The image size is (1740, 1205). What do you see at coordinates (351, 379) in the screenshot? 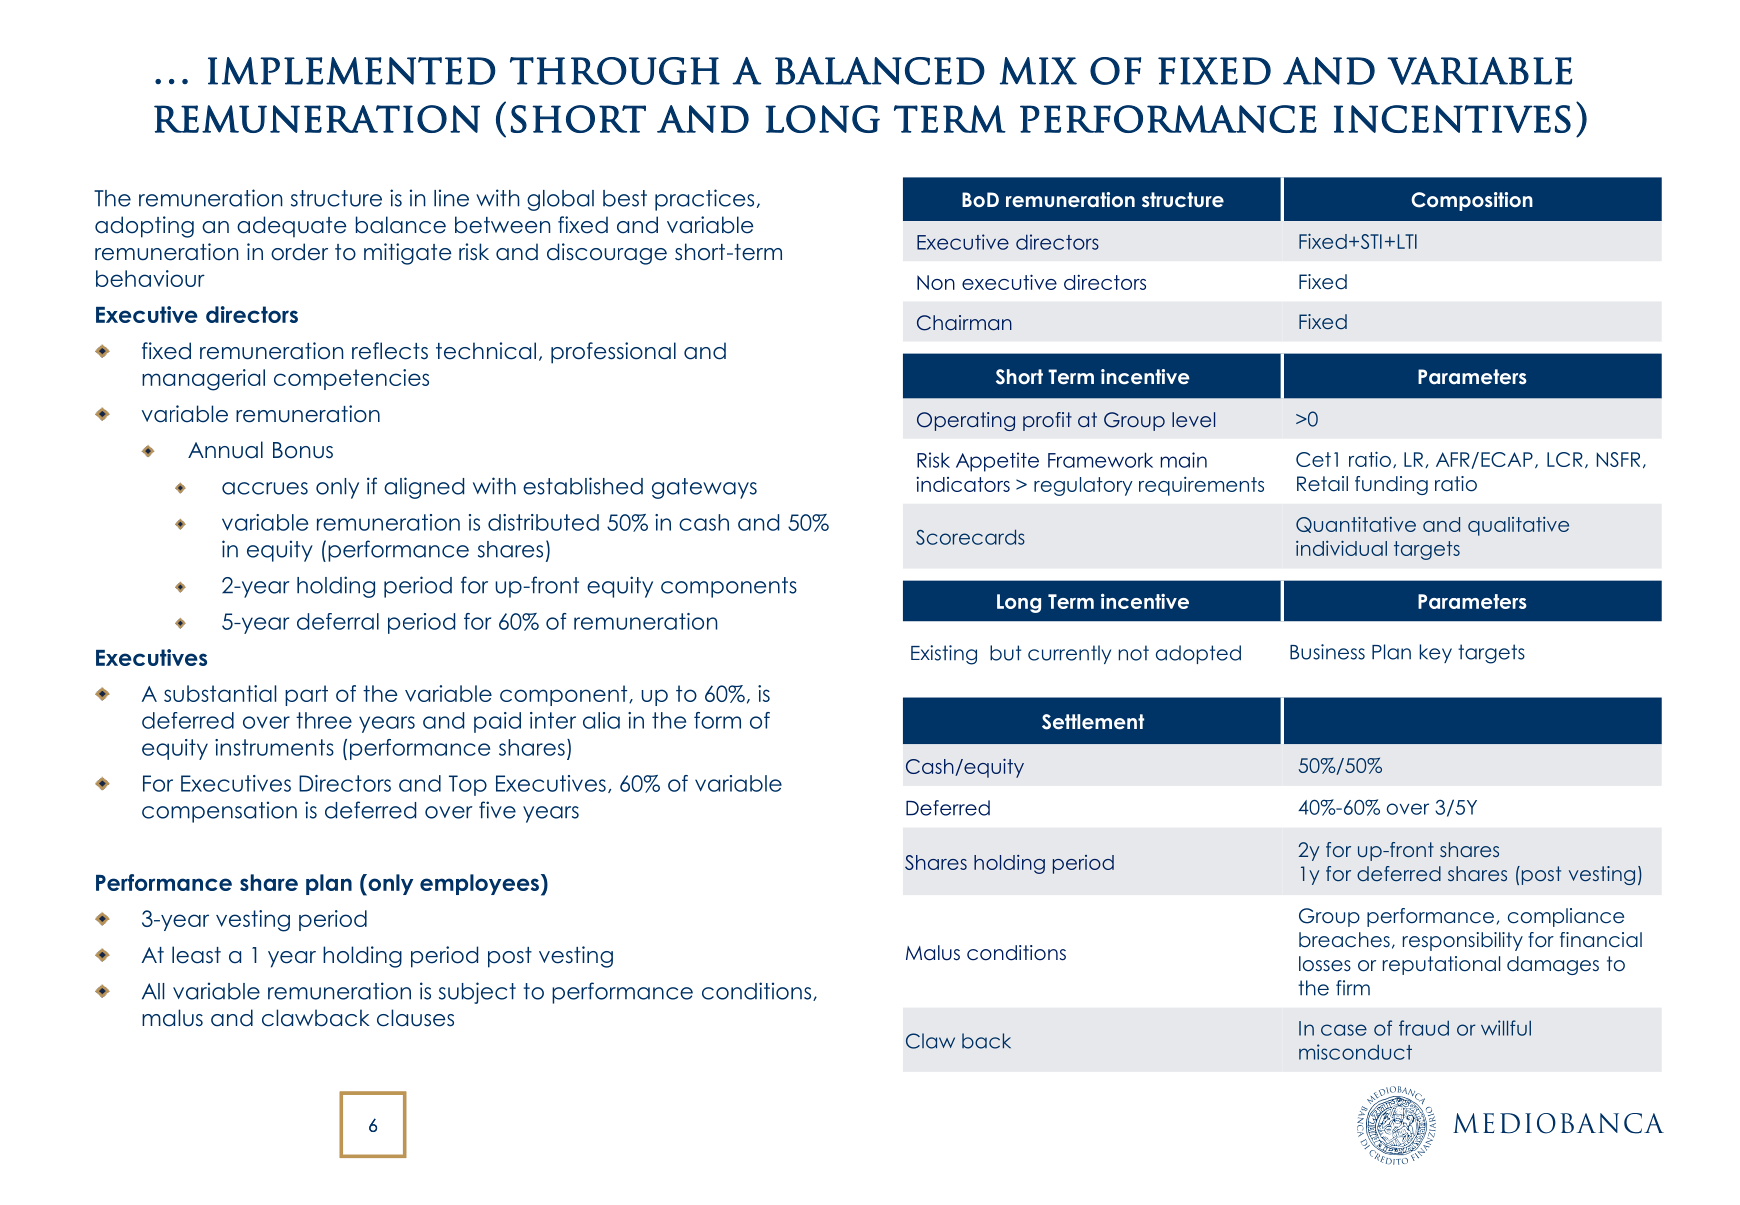
I see `competencies` at bounding box center [351, 379].
